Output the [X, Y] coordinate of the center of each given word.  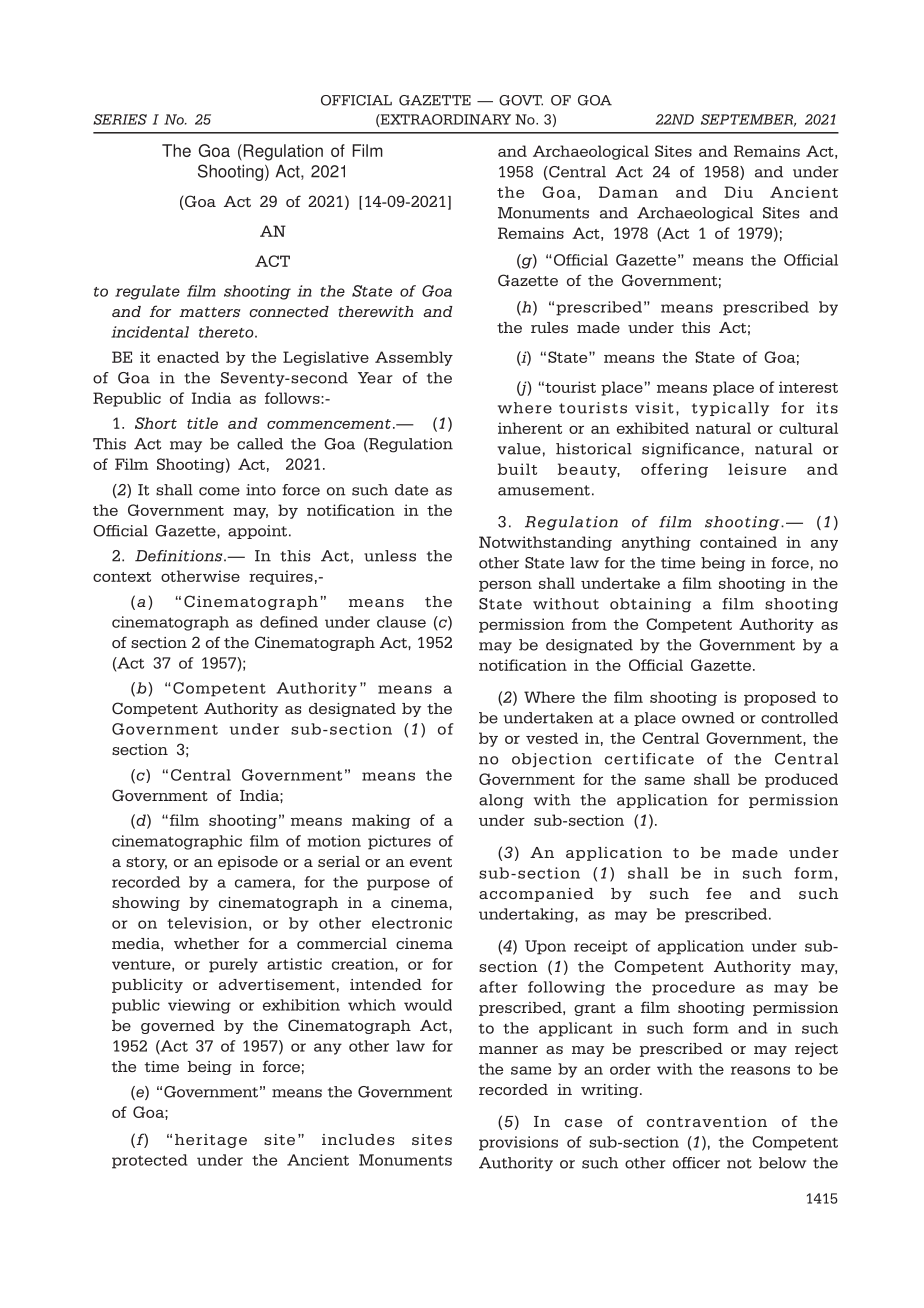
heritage [211, 1141]
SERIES [120, 119]
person [505, 586]
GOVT [521, 100]
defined [289, 622]
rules [549, 327]
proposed [780, 698]
